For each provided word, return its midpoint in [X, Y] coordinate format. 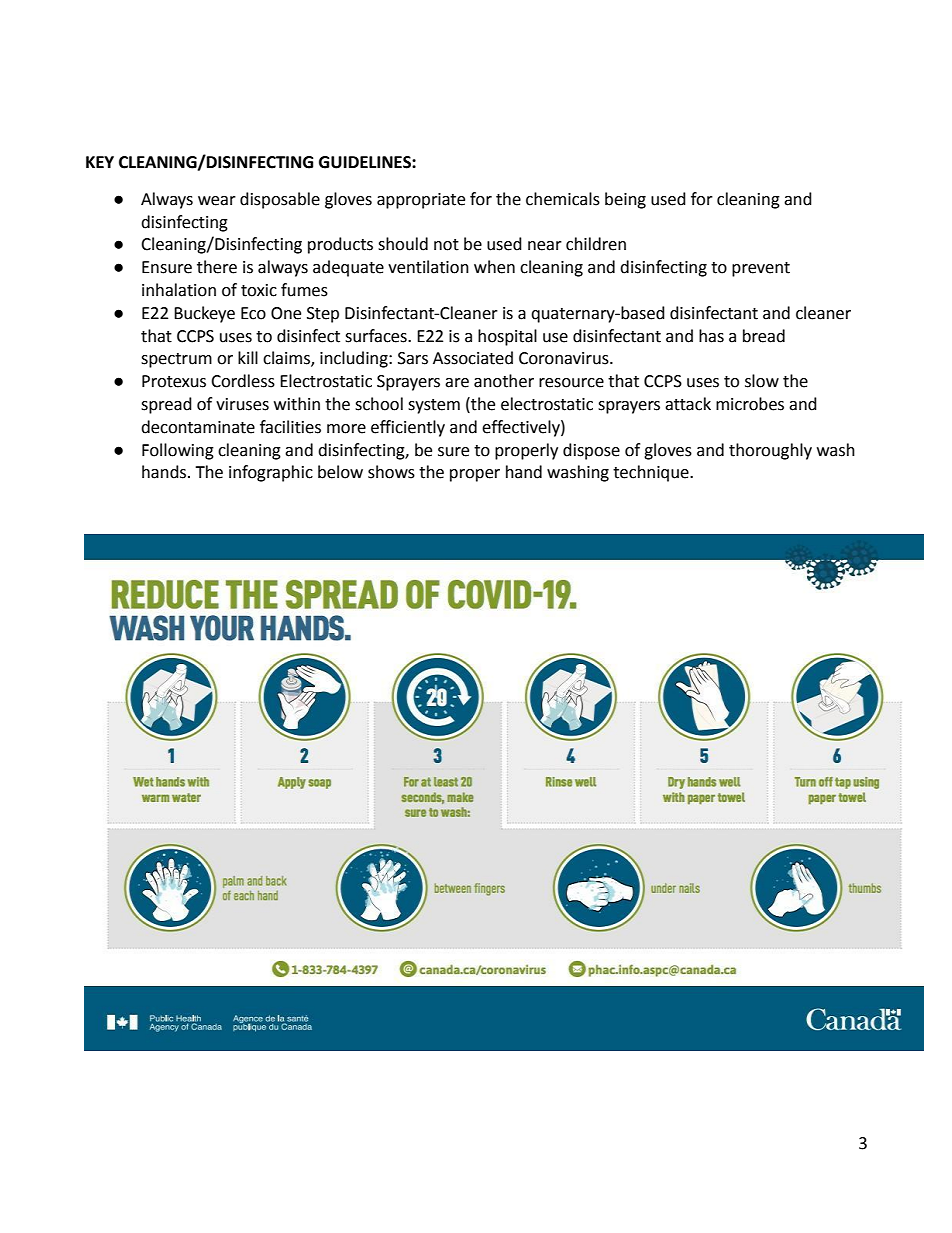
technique [652, 473]
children [596, 244]
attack [688, 404]
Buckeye [204, 314]
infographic [271, 473]
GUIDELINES [366, 162]
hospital [507, 337]
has [711, 336]
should [403, 244]
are [457, 383]
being [625, 200]
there [217, 267]
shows [391, 472]
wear [217, 201]
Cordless [243, 381]
